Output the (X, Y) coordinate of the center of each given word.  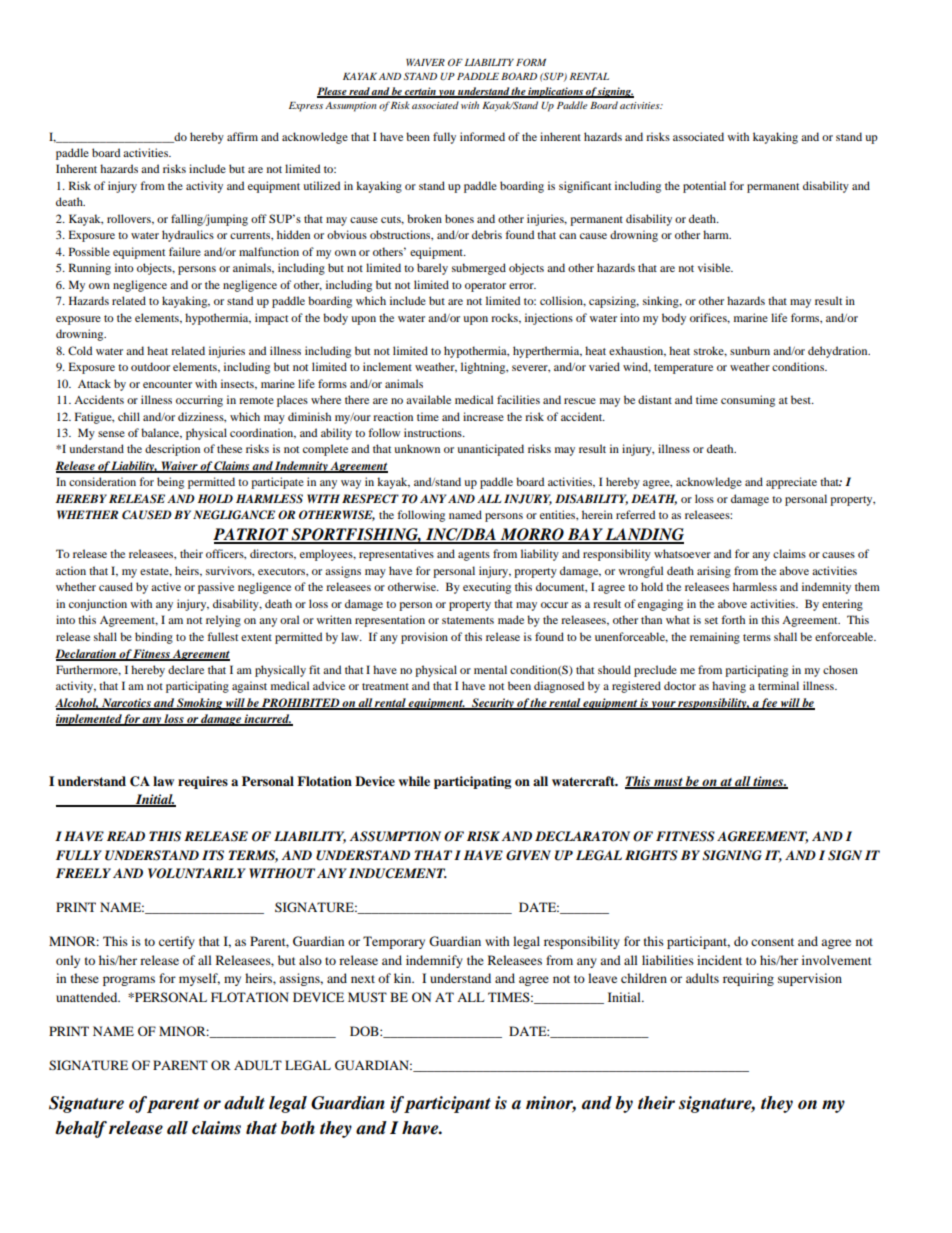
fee (769, 704)
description (172, 450)
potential (704, 187)
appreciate (791, 483)
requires (203, 782)
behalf (81, 1129)
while (414, 781)
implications (555, 92)
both (298, 1128)
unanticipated (490, 450)
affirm (242, 136)
